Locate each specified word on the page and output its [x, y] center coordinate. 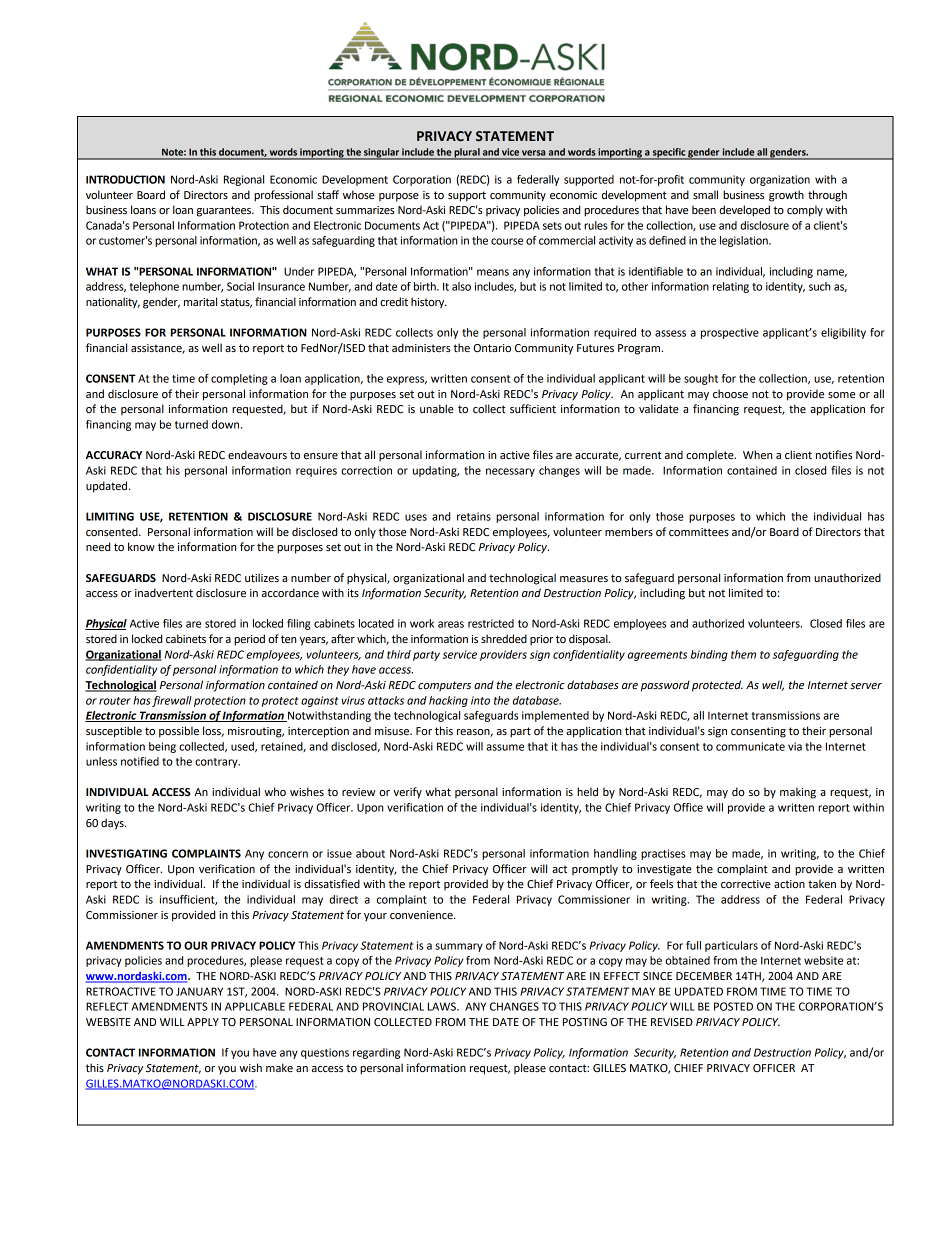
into [480, 700]
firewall [172, 701]
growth [786, 196]
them [743, 654]
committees [699, 532]
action [789, 884]
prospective [730, 333]
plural [467, 154]
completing [239, 379]
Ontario [492, 348]
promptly [595, 870]
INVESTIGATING [126, 853]
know [141, 546]
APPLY [203, 1022]
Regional [244, 180]
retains [474, 516]
